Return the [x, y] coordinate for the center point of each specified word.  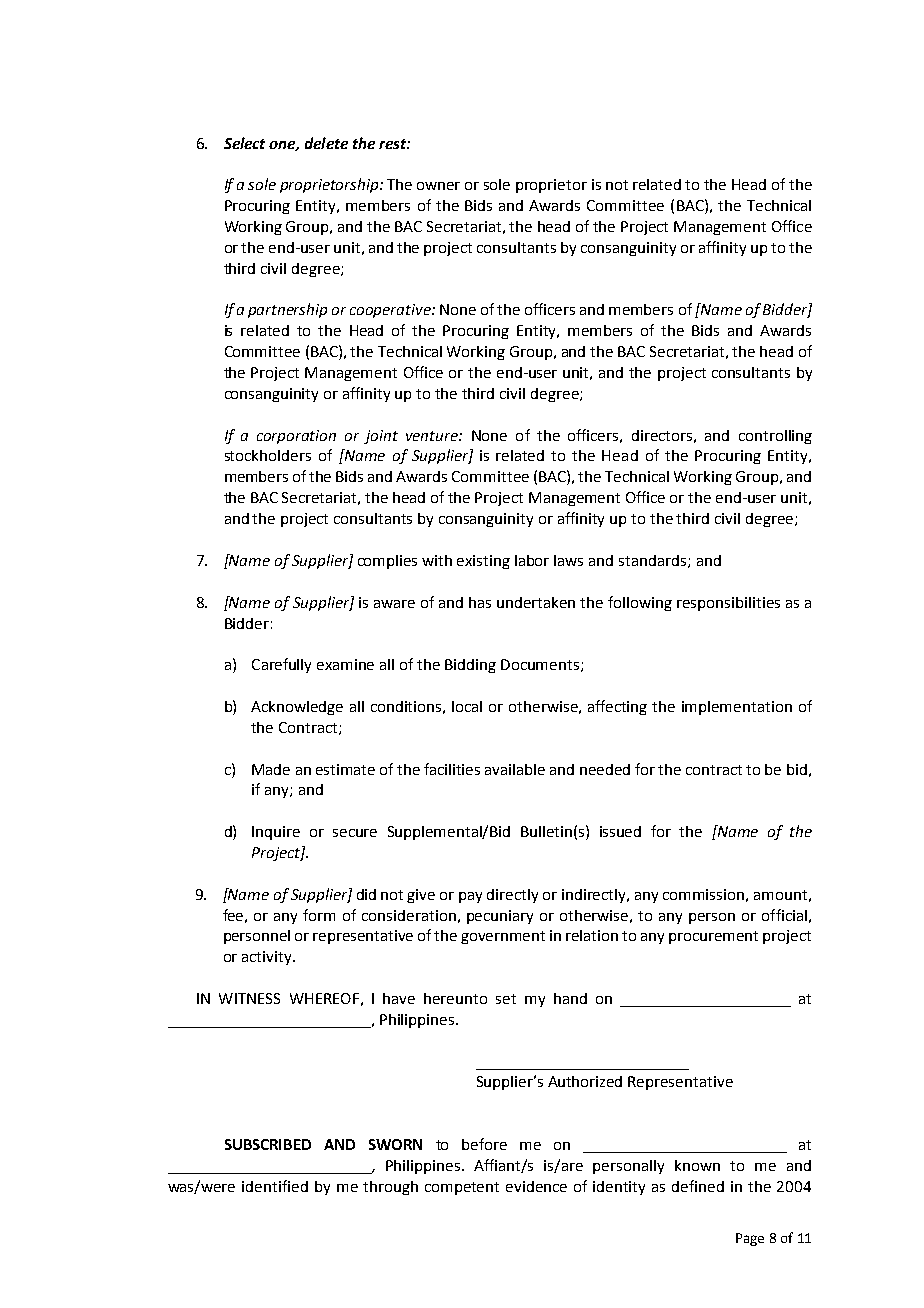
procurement [713, 937]
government [503, 937]
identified [275, 1186]
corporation [296, 437]
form [319, 915]
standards [654, 561]
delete [326, 143]
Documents [541, 665]
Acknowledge [297, 708]
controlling [775, 437]
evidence [536, 1186]
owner [438, 186]
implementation [737, 708]
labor [532, 560]
